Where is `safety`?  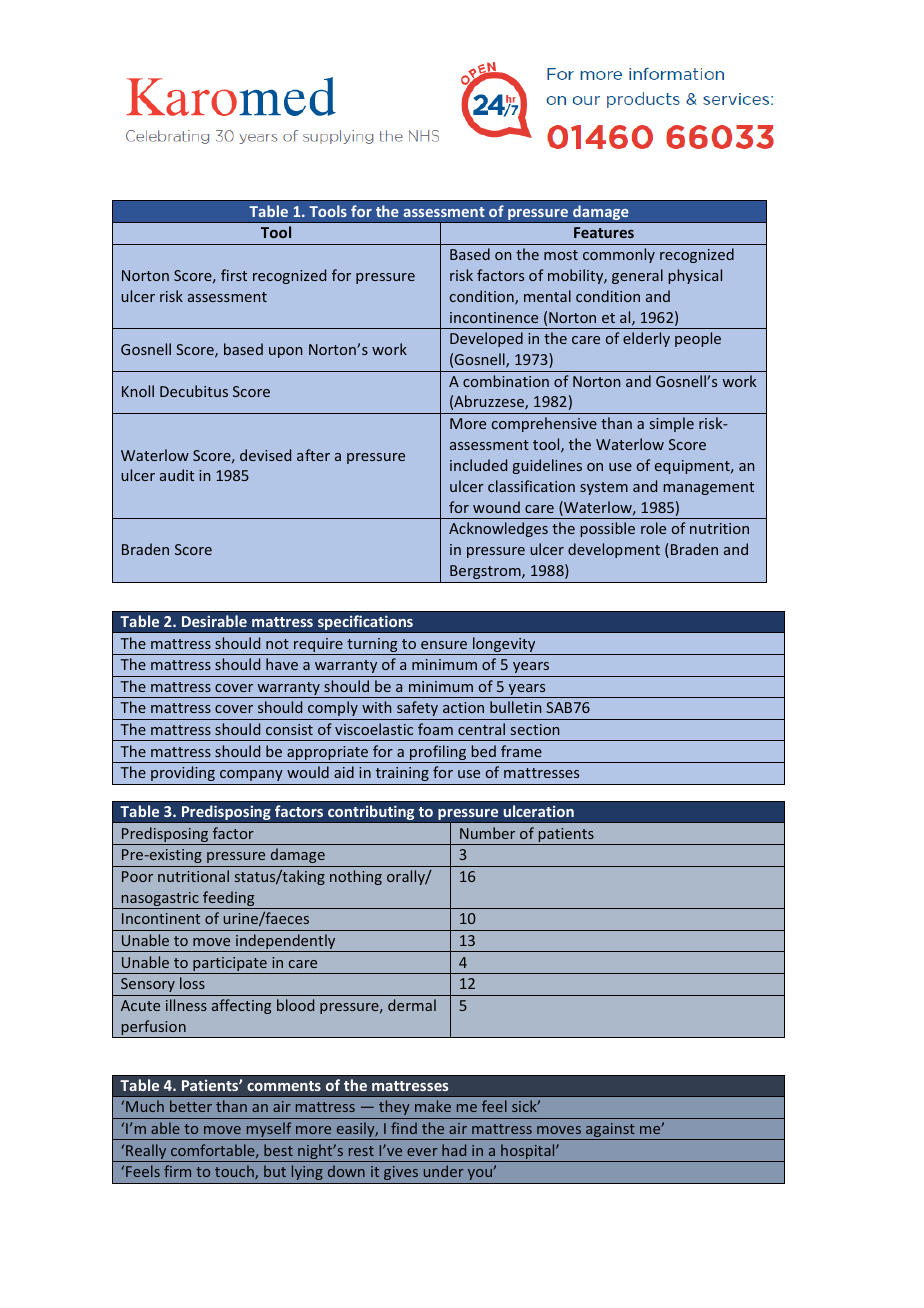 safety is located at coordinates (417, 708).
